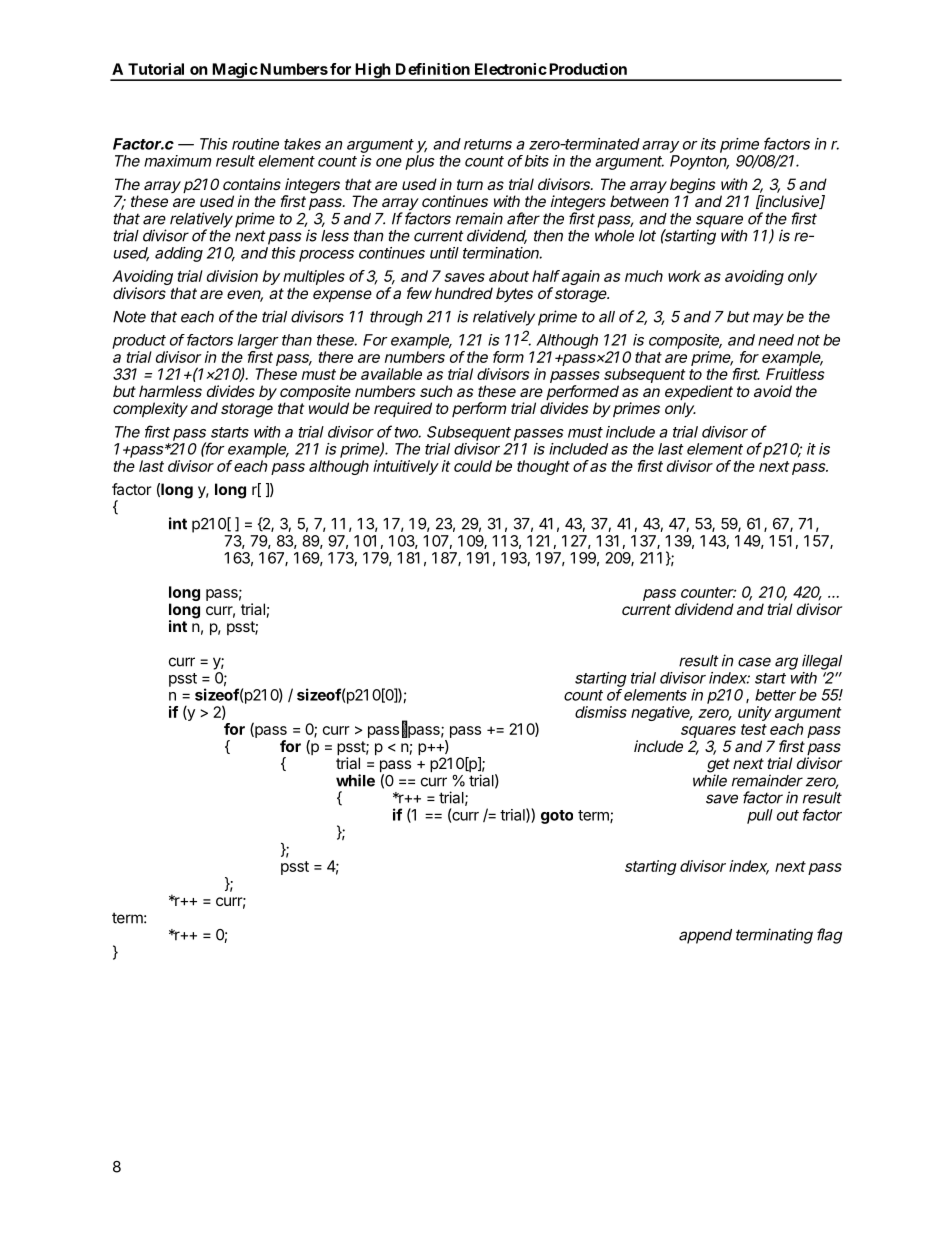 The width and height of the screenshot is (952, 1233). What do you see at coordinates (557, 817) in the screenshot?
I see `goto` at bounding box center [557, 817].
